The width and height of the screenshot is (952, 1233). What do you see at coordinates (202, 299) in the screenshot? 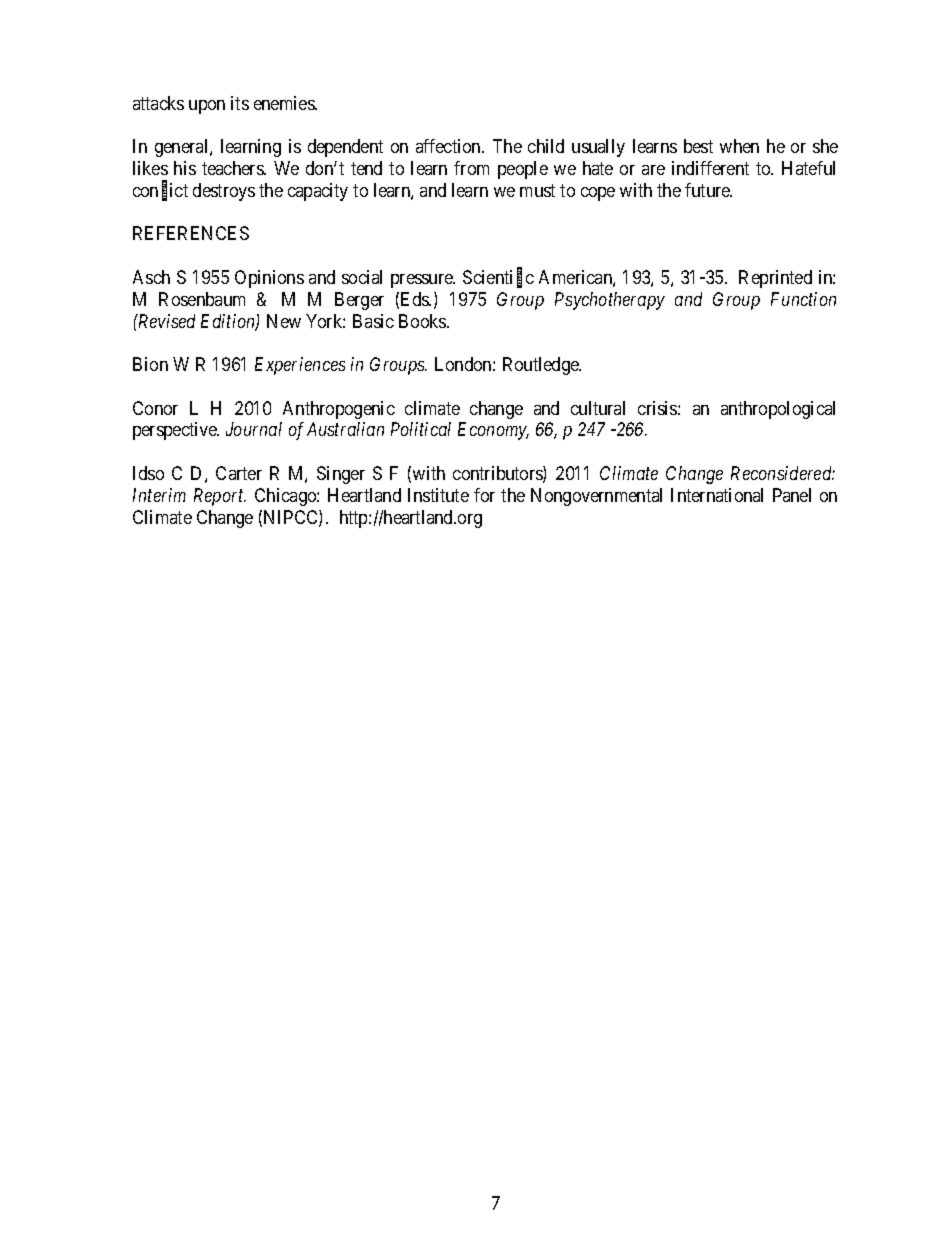
I see `Rosenbaum` at bounding box center [202, 299].
